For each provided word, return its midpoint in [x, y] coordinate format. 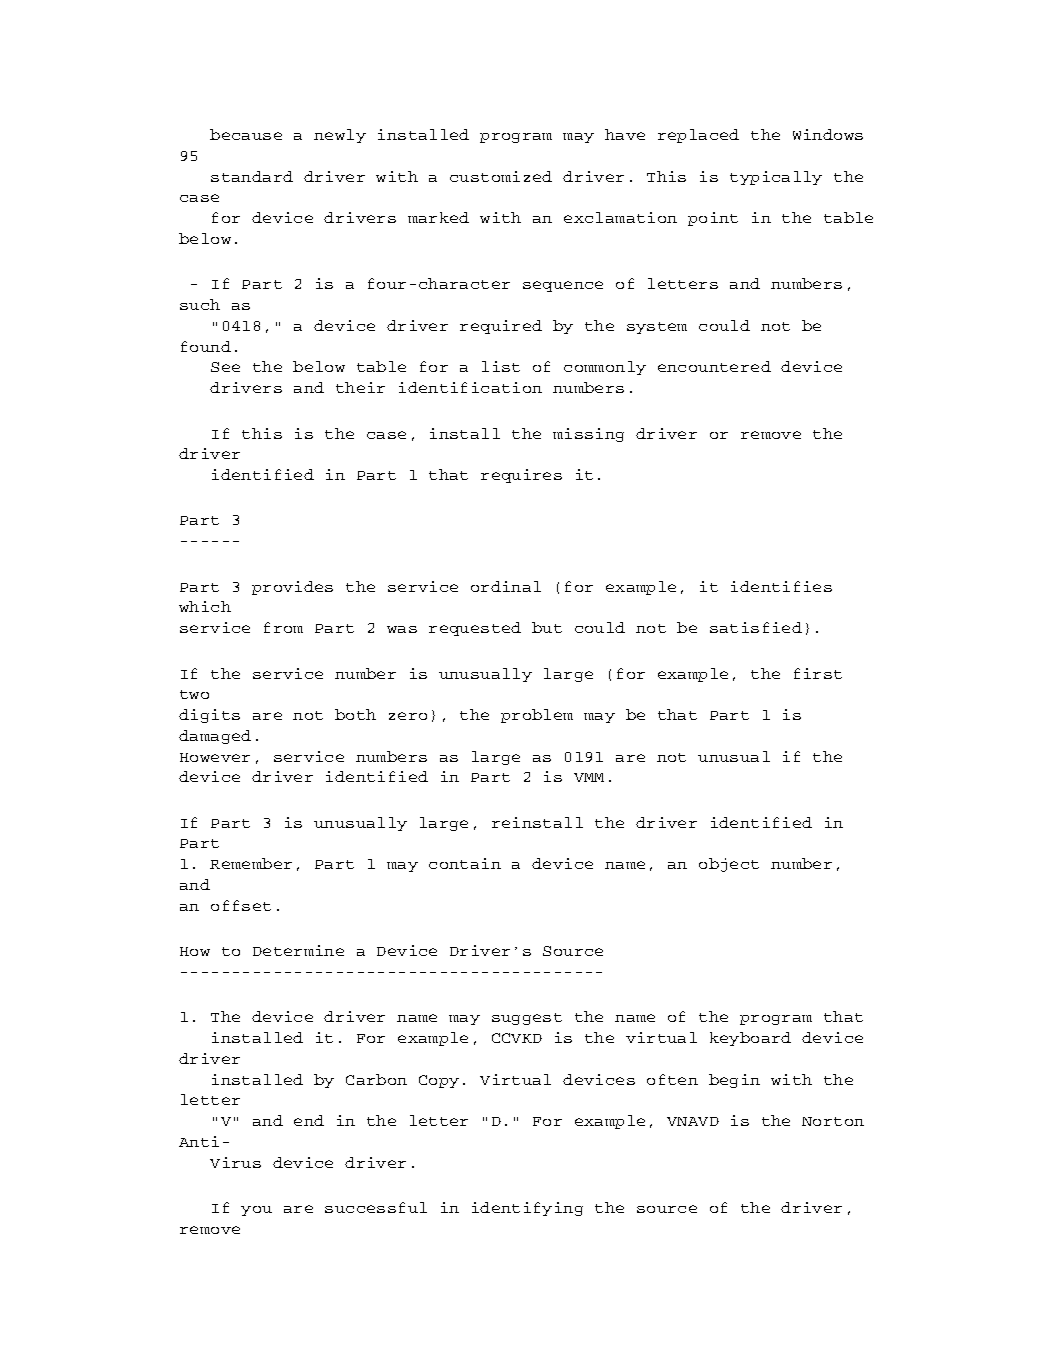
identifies [781, 586]
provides [292, 588]
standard [252, 176]
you [256, 1211]
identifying [527, 1209]
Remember [251, 863]
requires [521, 476]
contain [465, 863]
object [729, 865]
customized [501, 176]
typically [776, 178]
